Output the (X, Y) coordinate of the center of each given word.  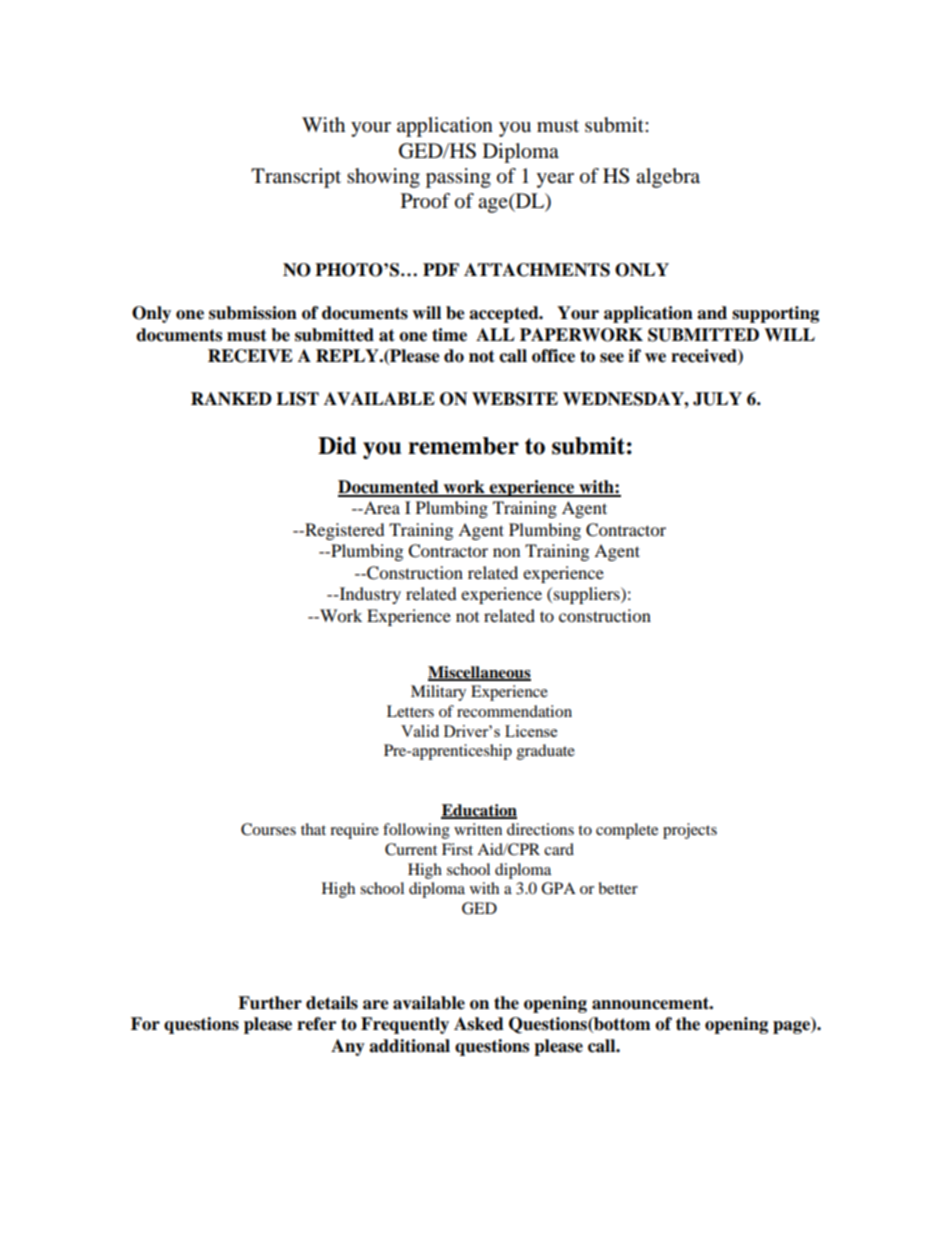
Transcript (296, 178)
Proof (425, 201)
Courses (268, 829)
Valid (420, 731)
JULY (717, 399)
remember (463, 446)
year (555, 180)
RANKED (231, 398)
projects (690, 831)
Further (270, 1003)
